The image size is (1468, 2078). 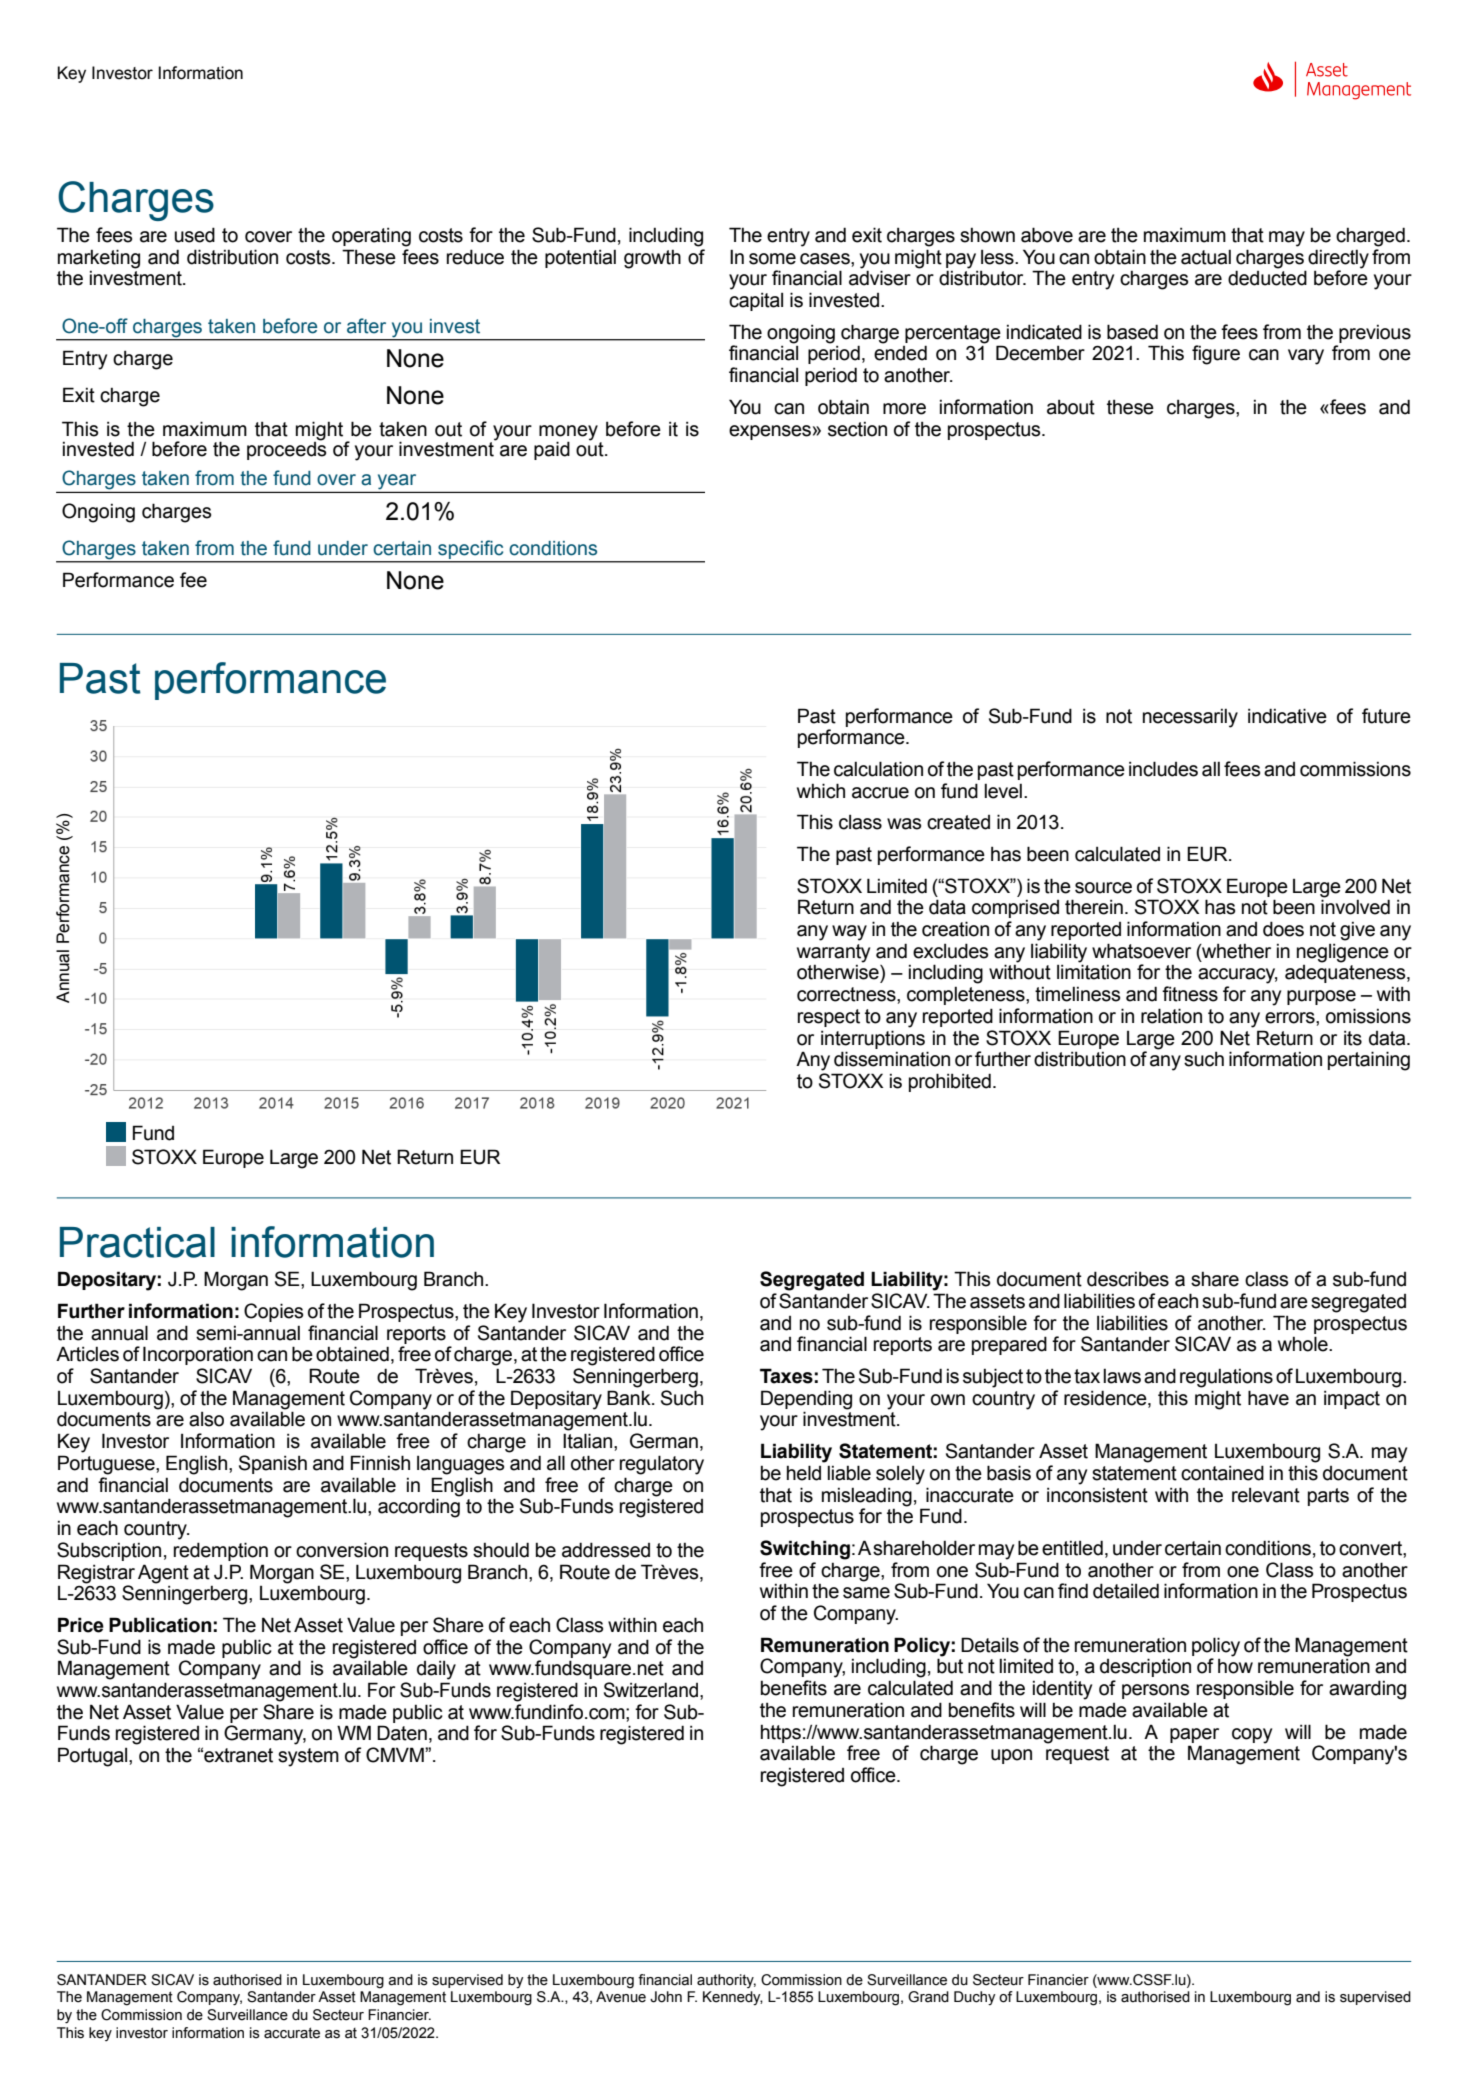 What do you see at coordinates (733, 1998) in the image?
I see `Kennedy` at bounding box center [733, 1998].
